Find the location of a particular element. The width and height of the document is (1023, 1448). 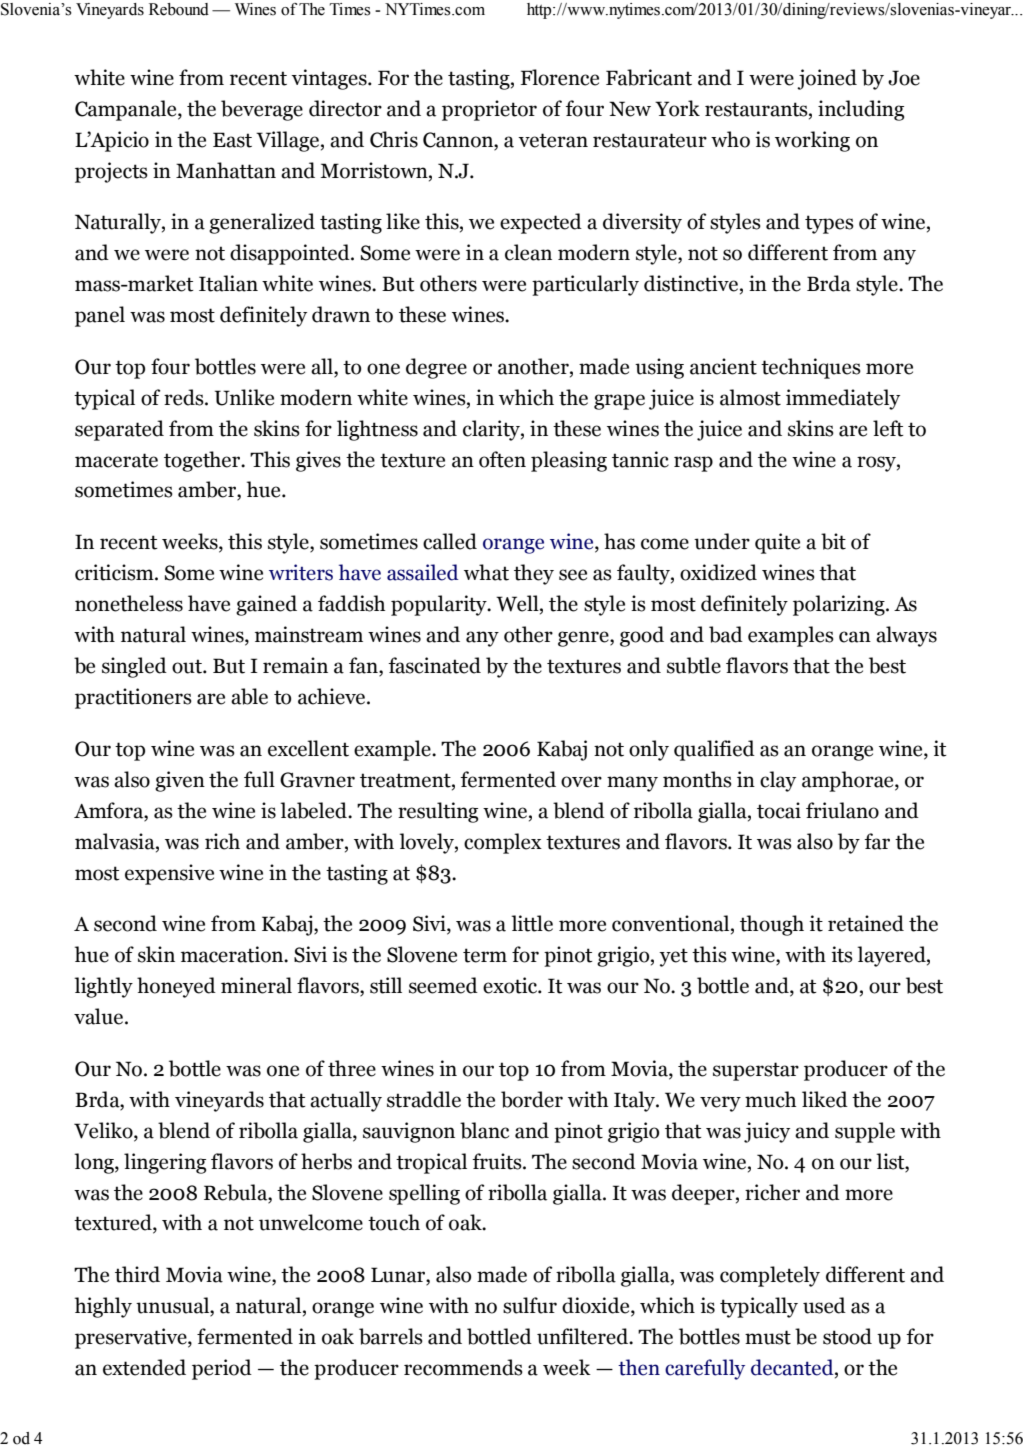

period is located at coordinates (222, 1369).
